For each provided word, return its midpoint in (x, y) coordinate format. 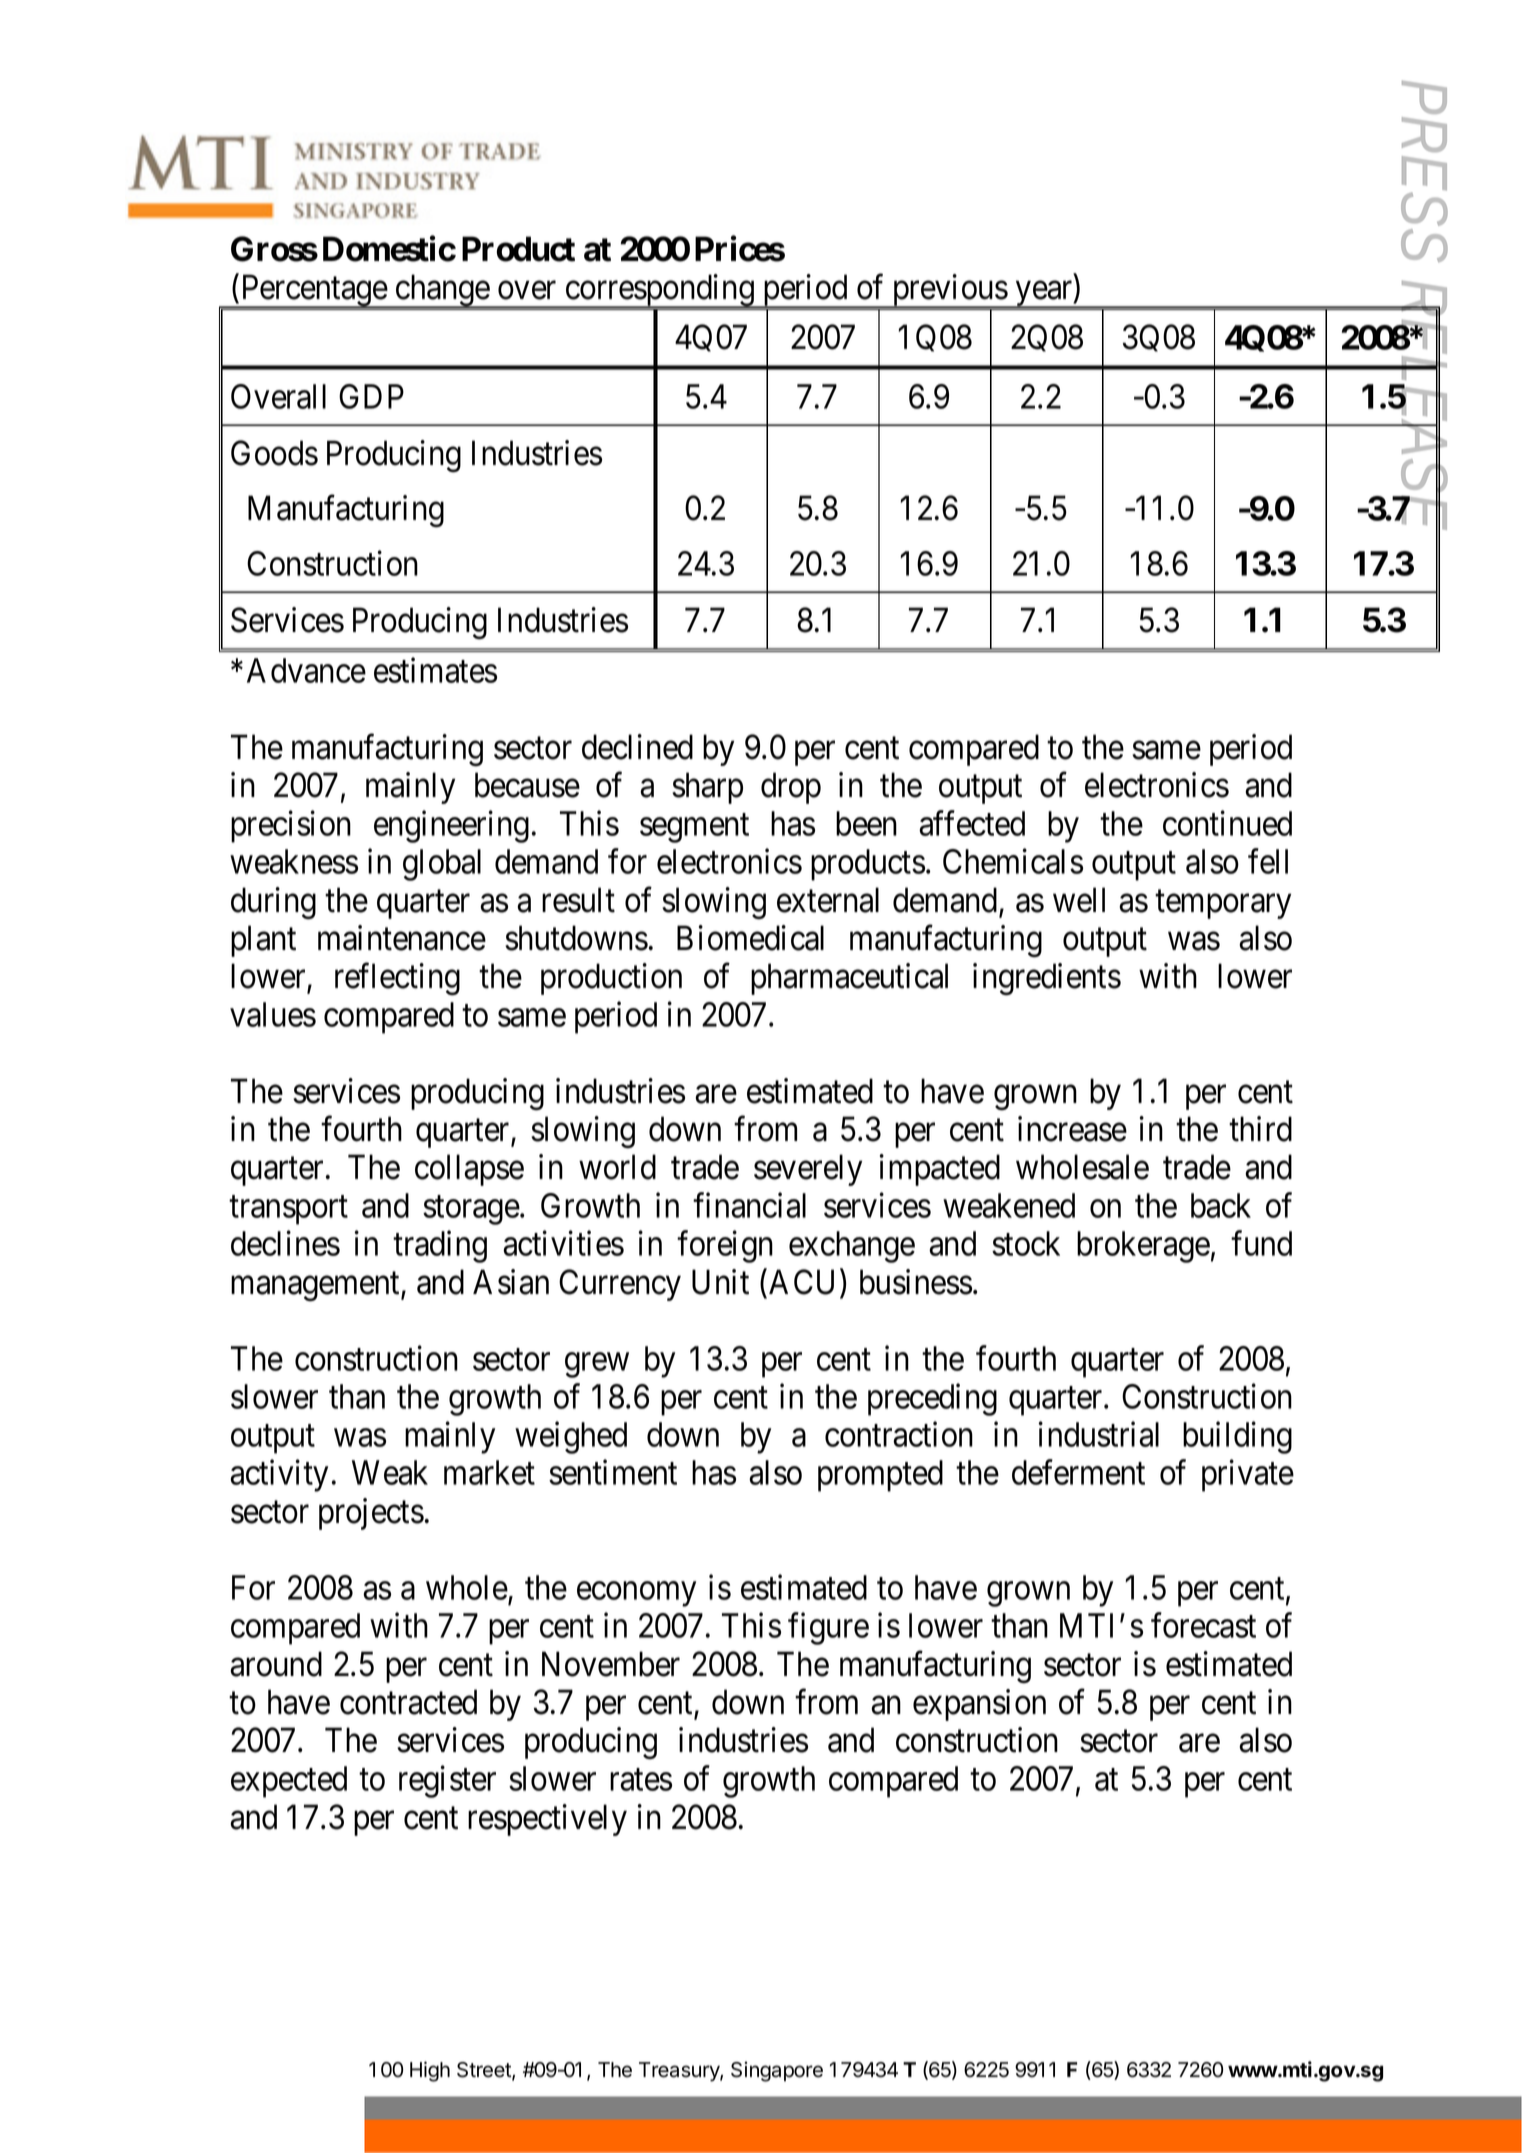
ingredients (1047, 979)
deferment (1078, 1472)
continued (1227, 823)
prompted (880, 1476)
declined (637, 747)
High (430, 2071)
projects (371, 1514)
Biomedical (750, 938)
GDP (371, 396)
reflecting (397, 979)
